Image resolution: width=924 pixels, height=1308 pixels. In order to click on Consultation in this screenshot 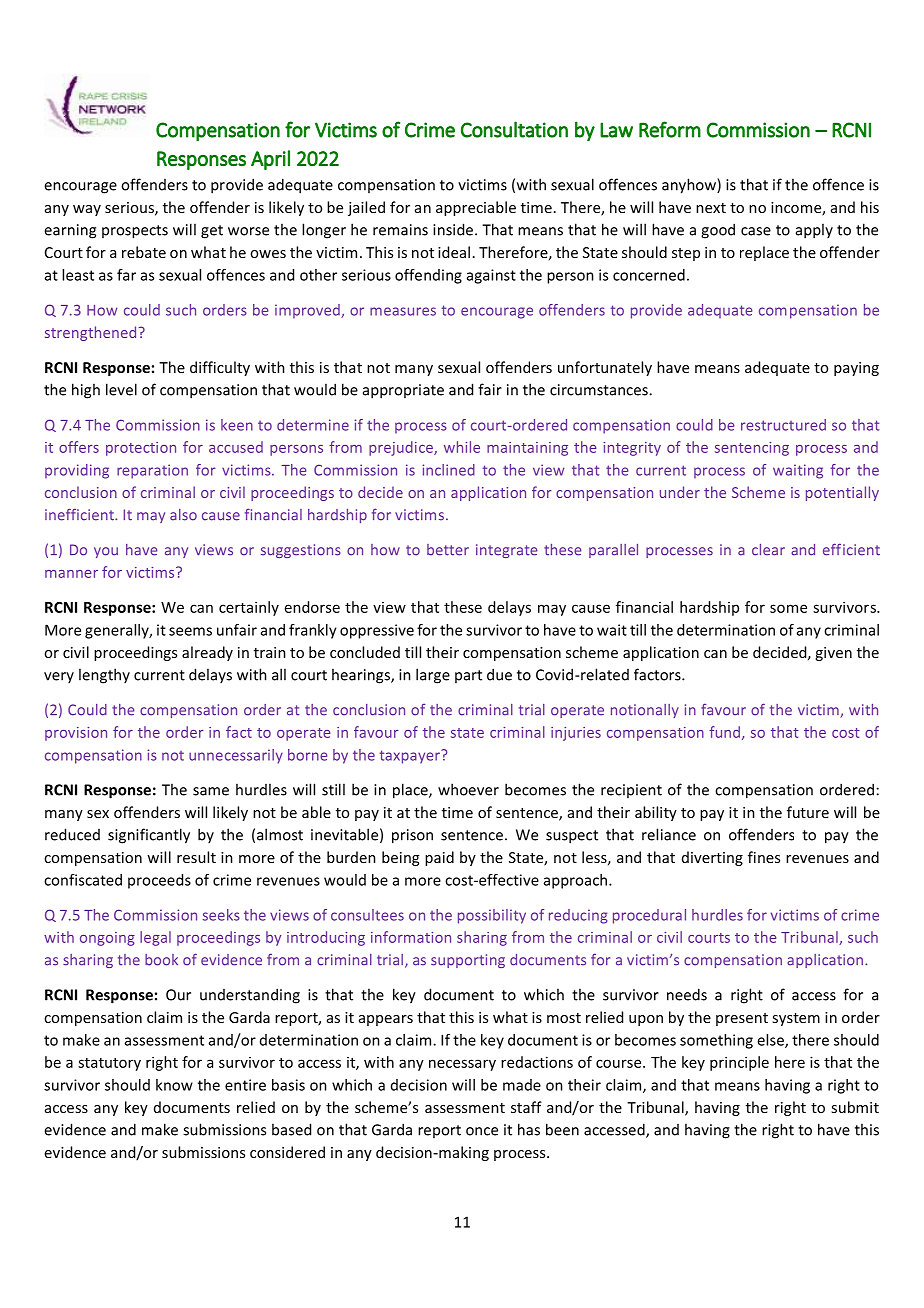, I will do `click(514, 129)`.
